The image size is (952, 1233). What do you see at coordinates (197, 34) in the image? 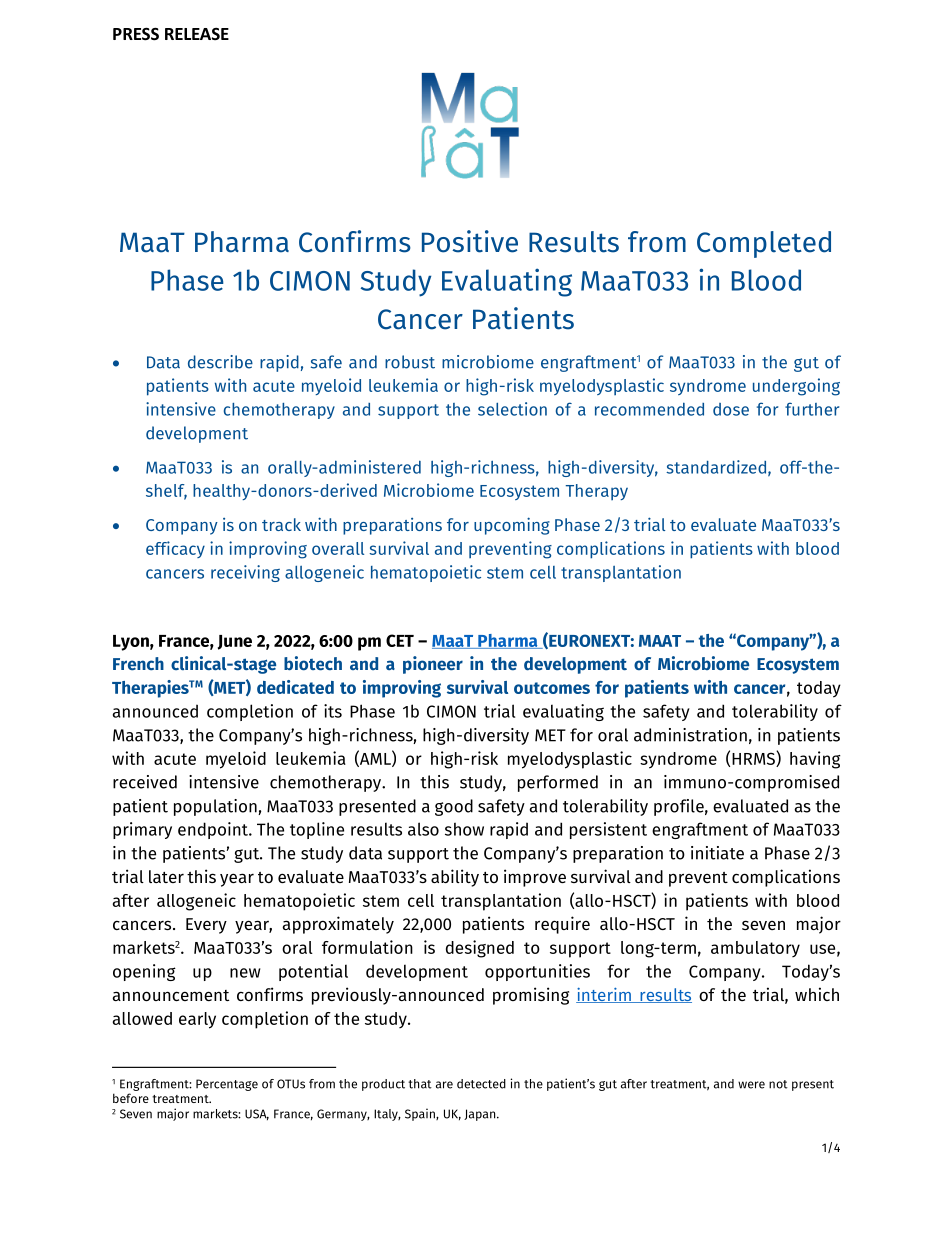
I see `RELEASE` at bounding box center [197, 34].
